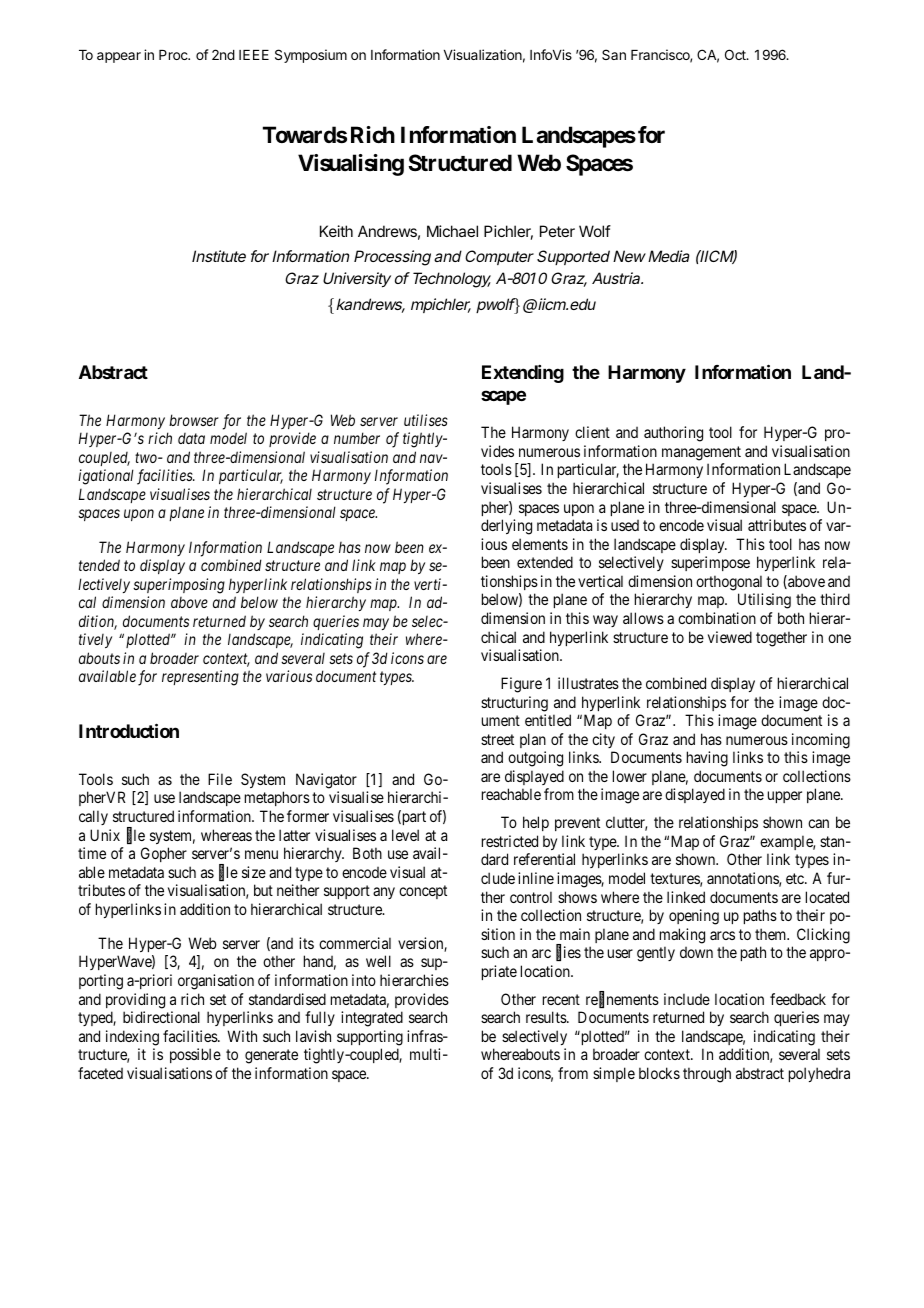 The image size is (924, 1308). Describe the element at coordinates (707, 759) in the page. I see `having` at that location.
